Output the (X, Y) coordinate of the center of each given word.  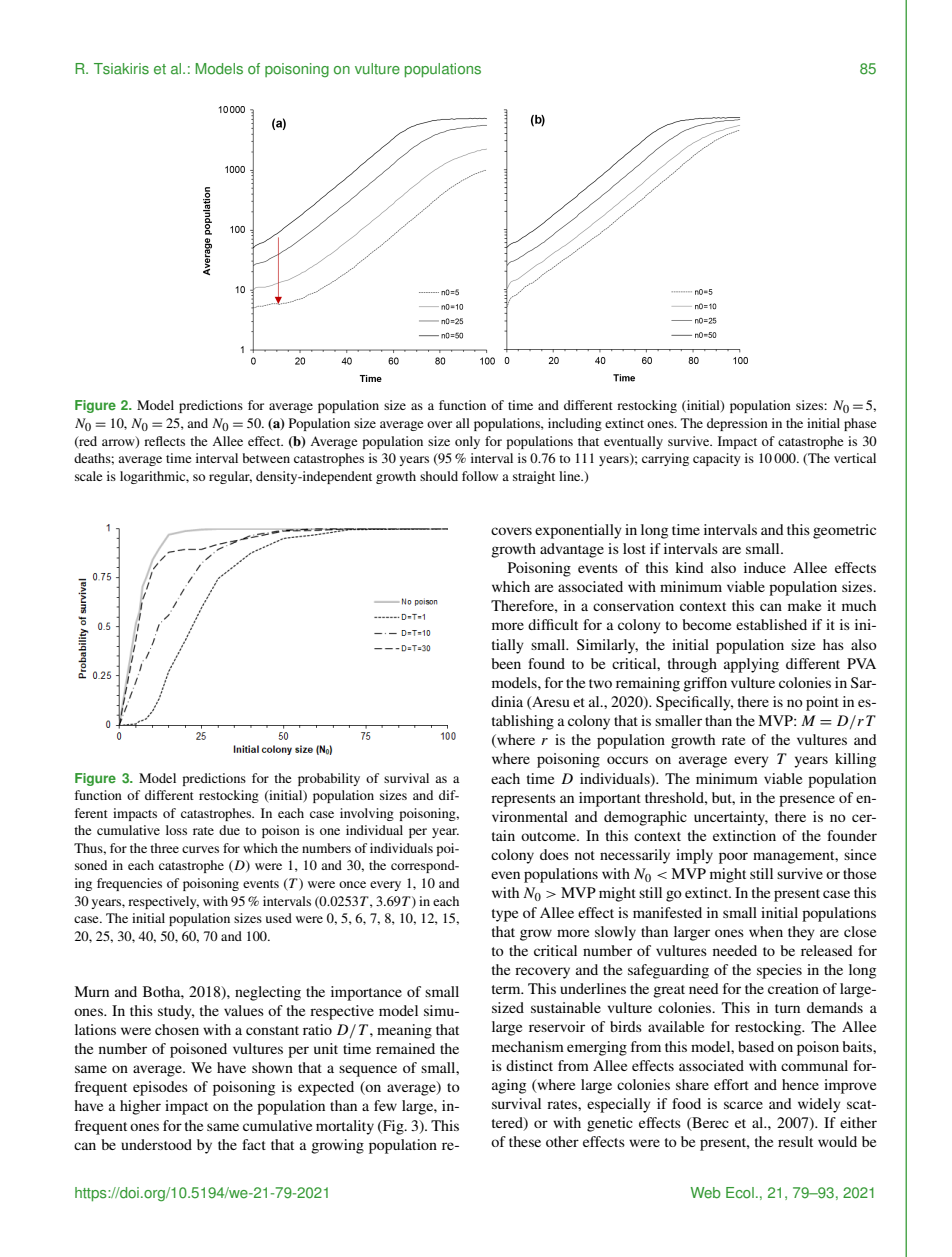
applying (751, 665)
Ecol (740, 1193)
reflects (164, 441)
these (525, 1141)
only (467, 442)
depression (737, 424)
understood (156, 1144)
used (279, 918)
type (505, 915)
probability (329, 779)
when (766, 931)
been (506, 663)
